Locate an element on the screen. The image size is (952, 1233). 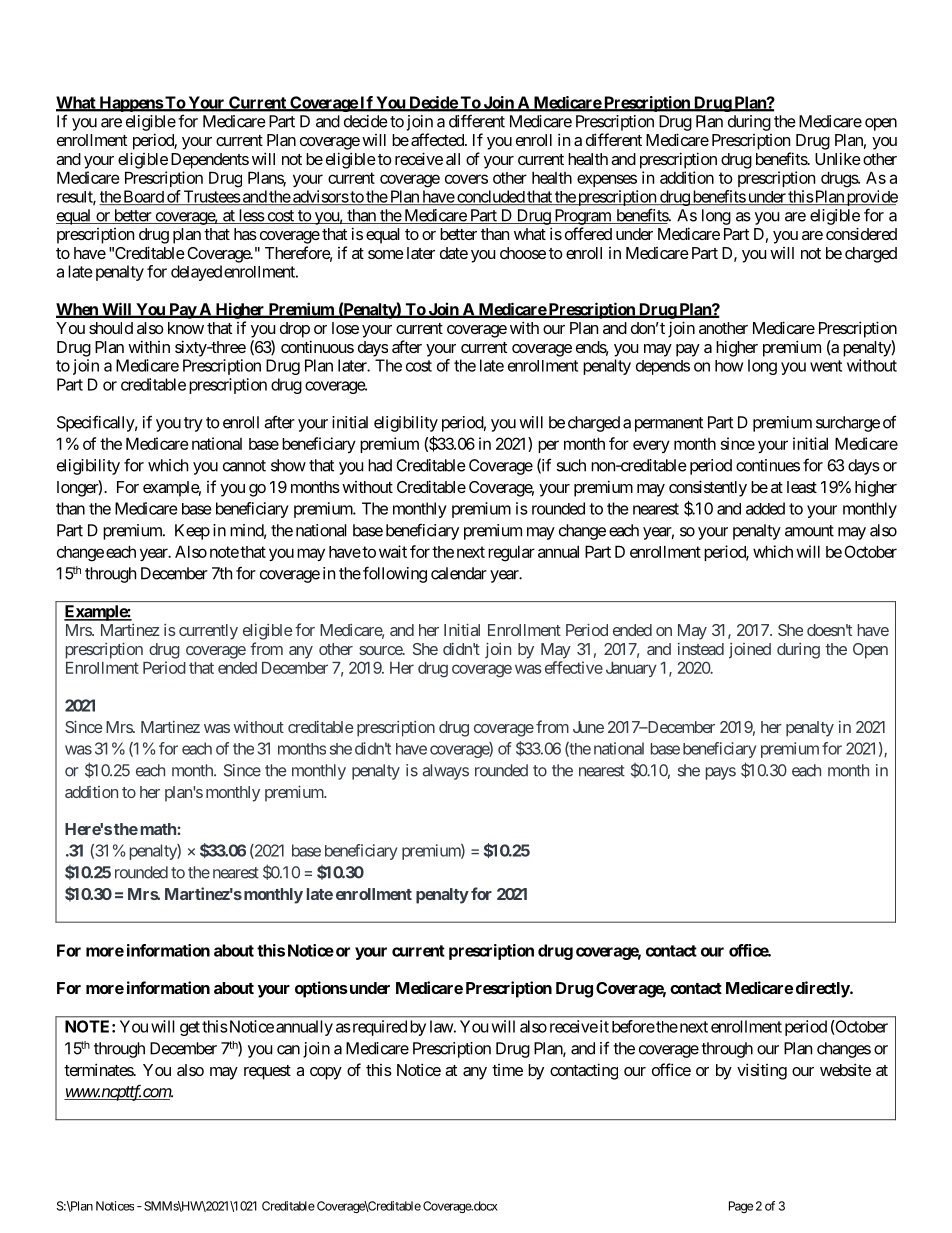
get is located at coordinates (190, 1028).
